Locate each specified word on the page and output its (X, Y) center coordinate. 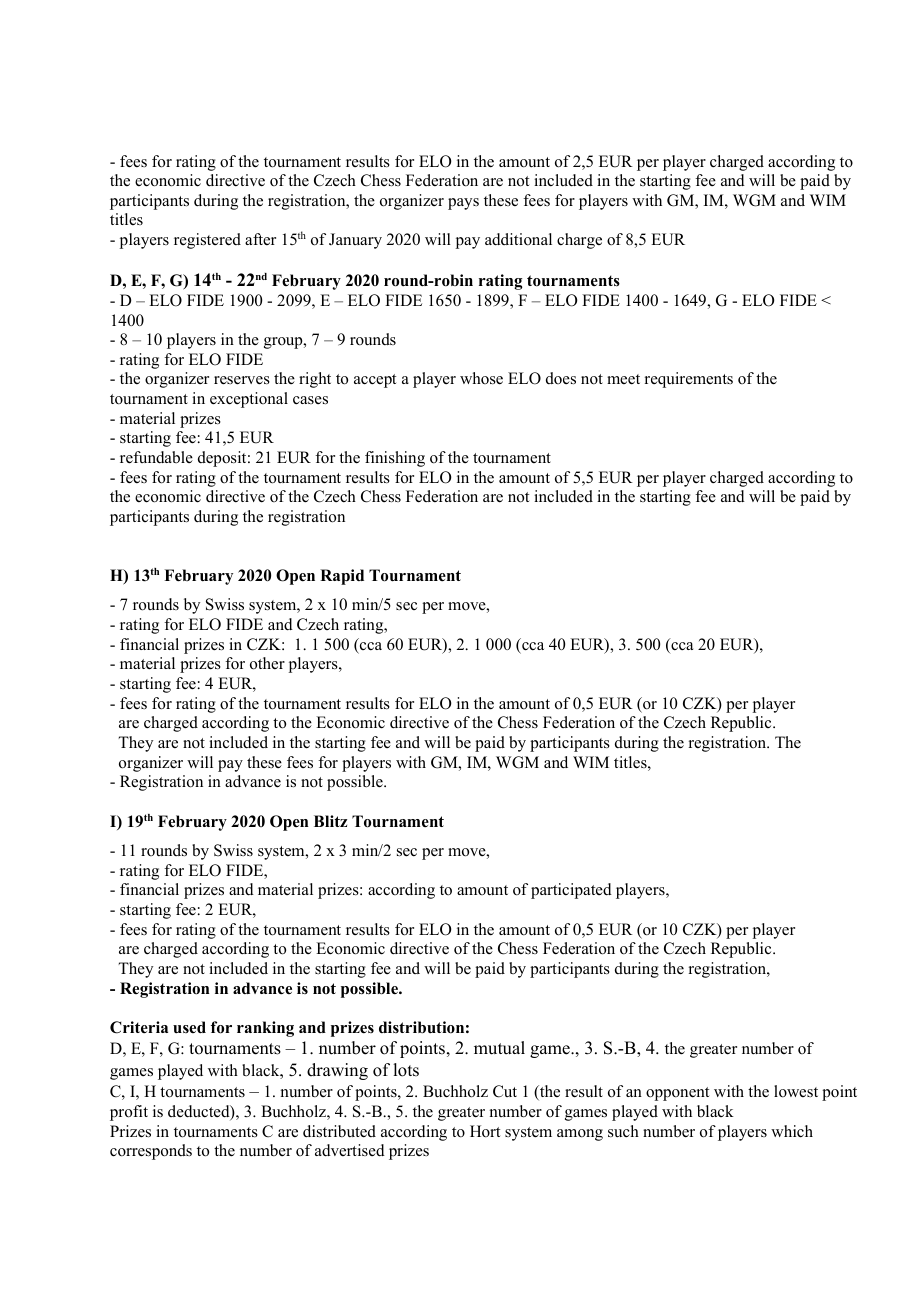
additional (518, 239)
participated (571, 891)
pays (463, 204)
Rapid (342, 577)
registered (207, 241)
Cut (505, 1091)
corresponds (151, 1152)
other (267, 663)
